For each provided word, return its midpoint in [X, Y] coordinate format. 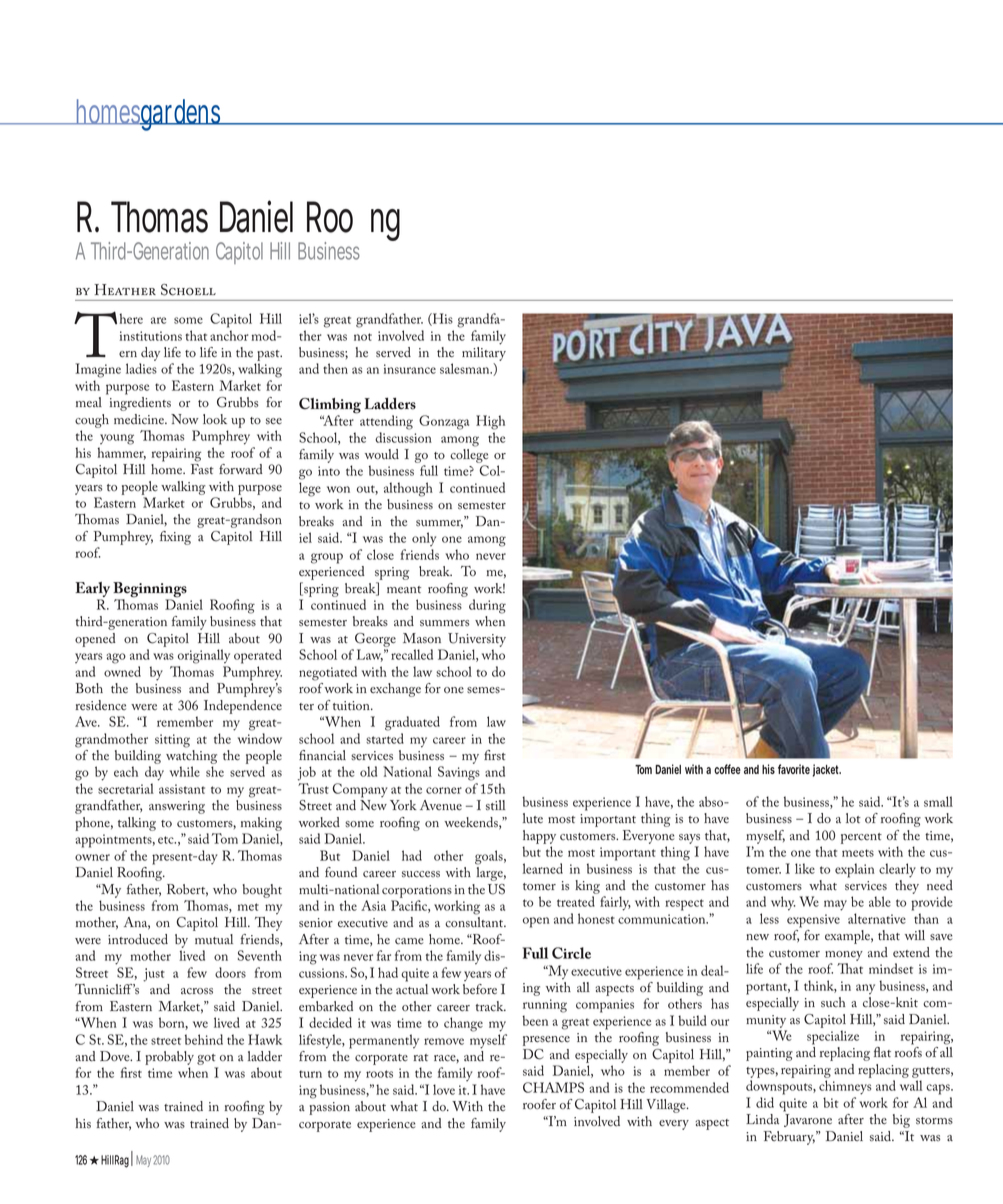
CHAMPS [553, 1087]
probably [169, 1059]
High [490, 422]
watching [191, 757]
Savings [459, 773]
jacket [827, 770]
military [484, 354]
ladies [141, 368]
